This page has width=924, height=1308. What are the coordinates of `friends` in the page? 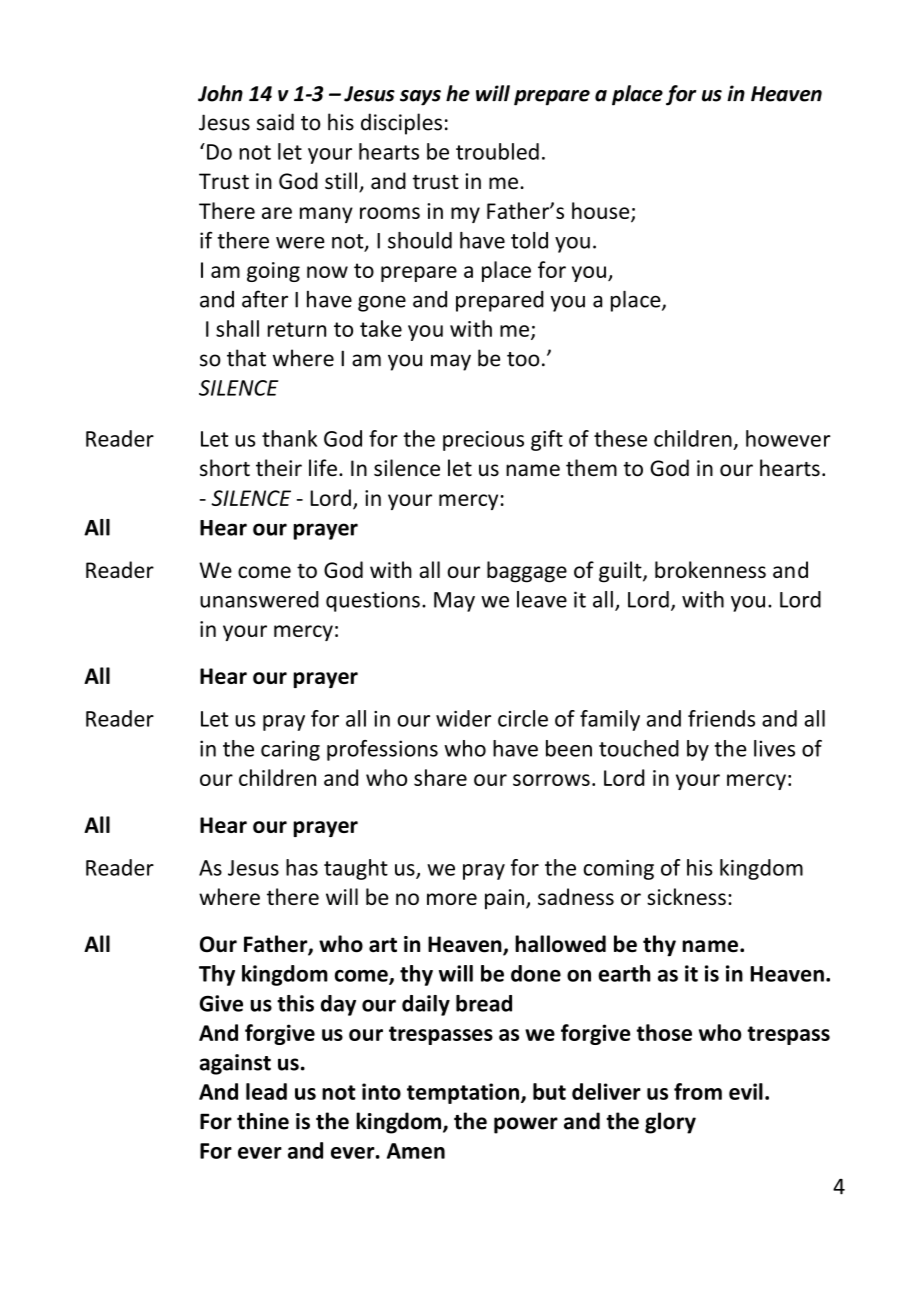 It's located at (721, 718).
